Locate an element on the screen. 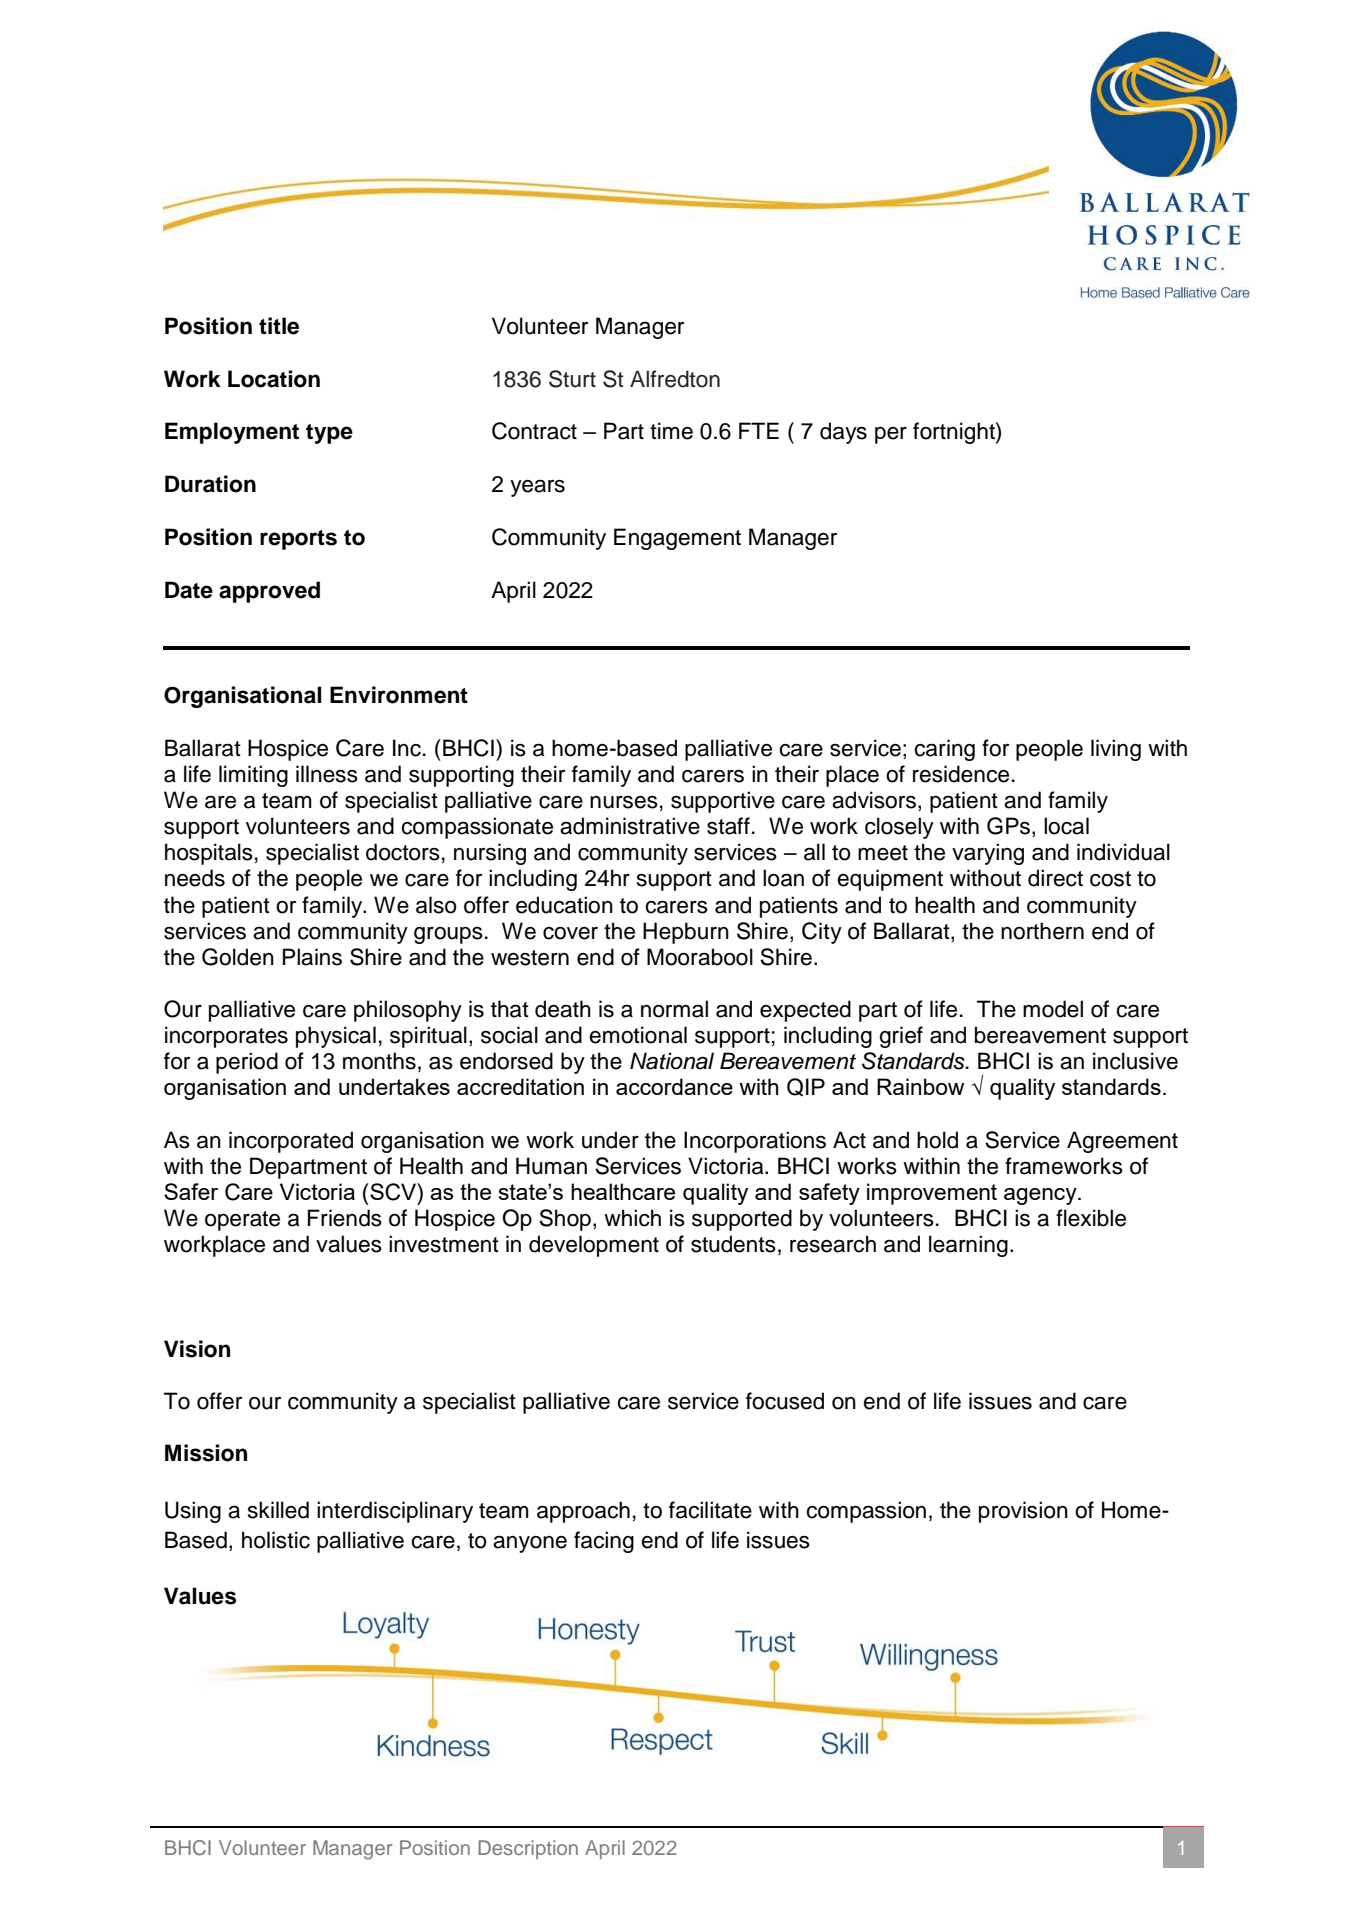 The image size is (1354, 1914). illness is located at coordinates (327, 774).
